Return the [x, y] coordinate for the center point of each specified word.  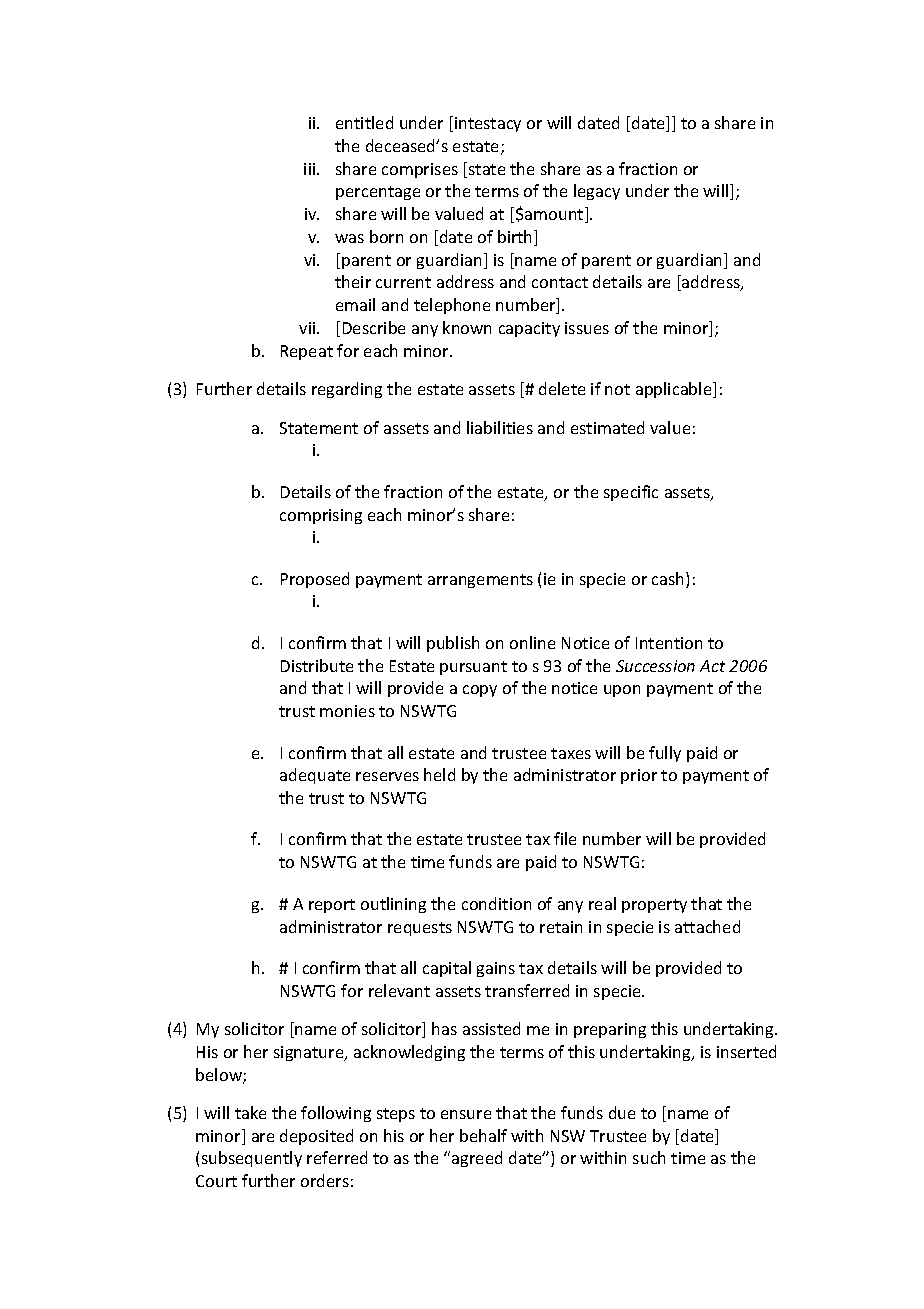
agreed [477, 1159]
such [649, 1157]
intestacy [488, 124]
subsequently [252, 1159]
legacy [597, 192]
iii [311, 169]
